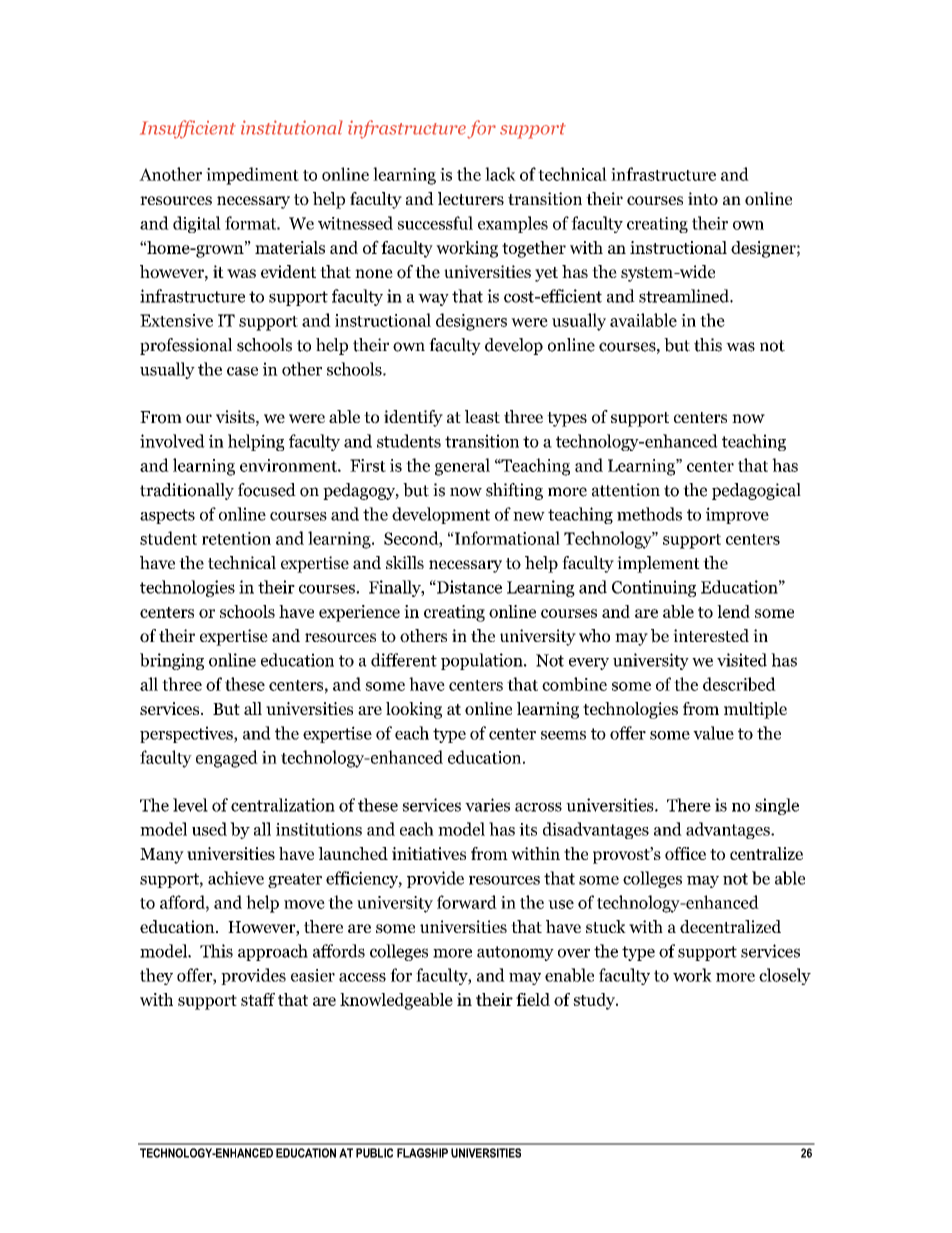 The image size is (952, 1233). Describe the element at coordinates (487, 805) in the page. I see `varies` at that location.
